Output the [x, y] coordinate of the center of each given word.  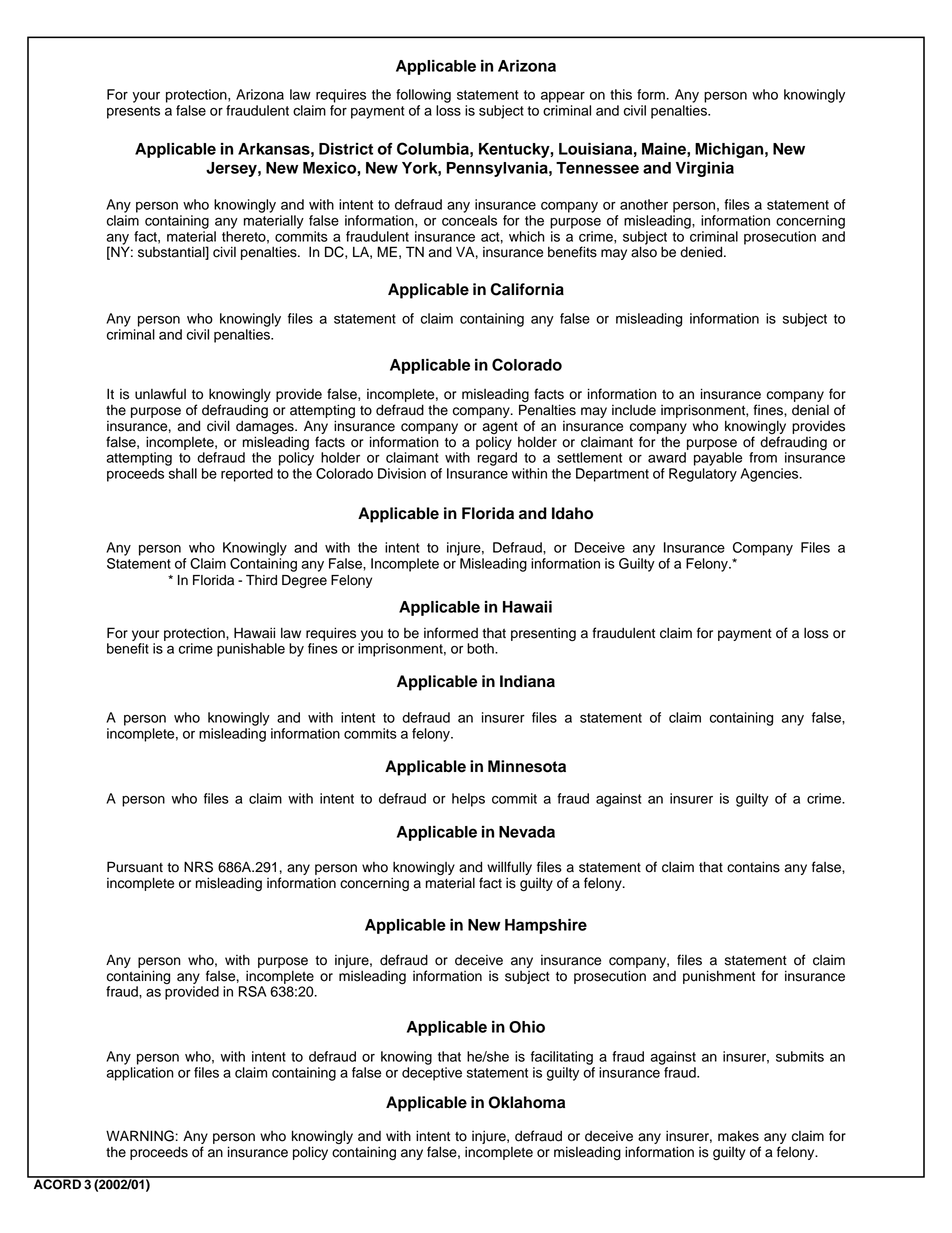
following [423, 96]
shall [183, 473]
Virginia [705, 169]
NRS [198, 867]
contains [753, 867]
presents [133, 112]
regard [497, 459]
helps [468, 800]
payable [718, 459]
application [140, 1074]
